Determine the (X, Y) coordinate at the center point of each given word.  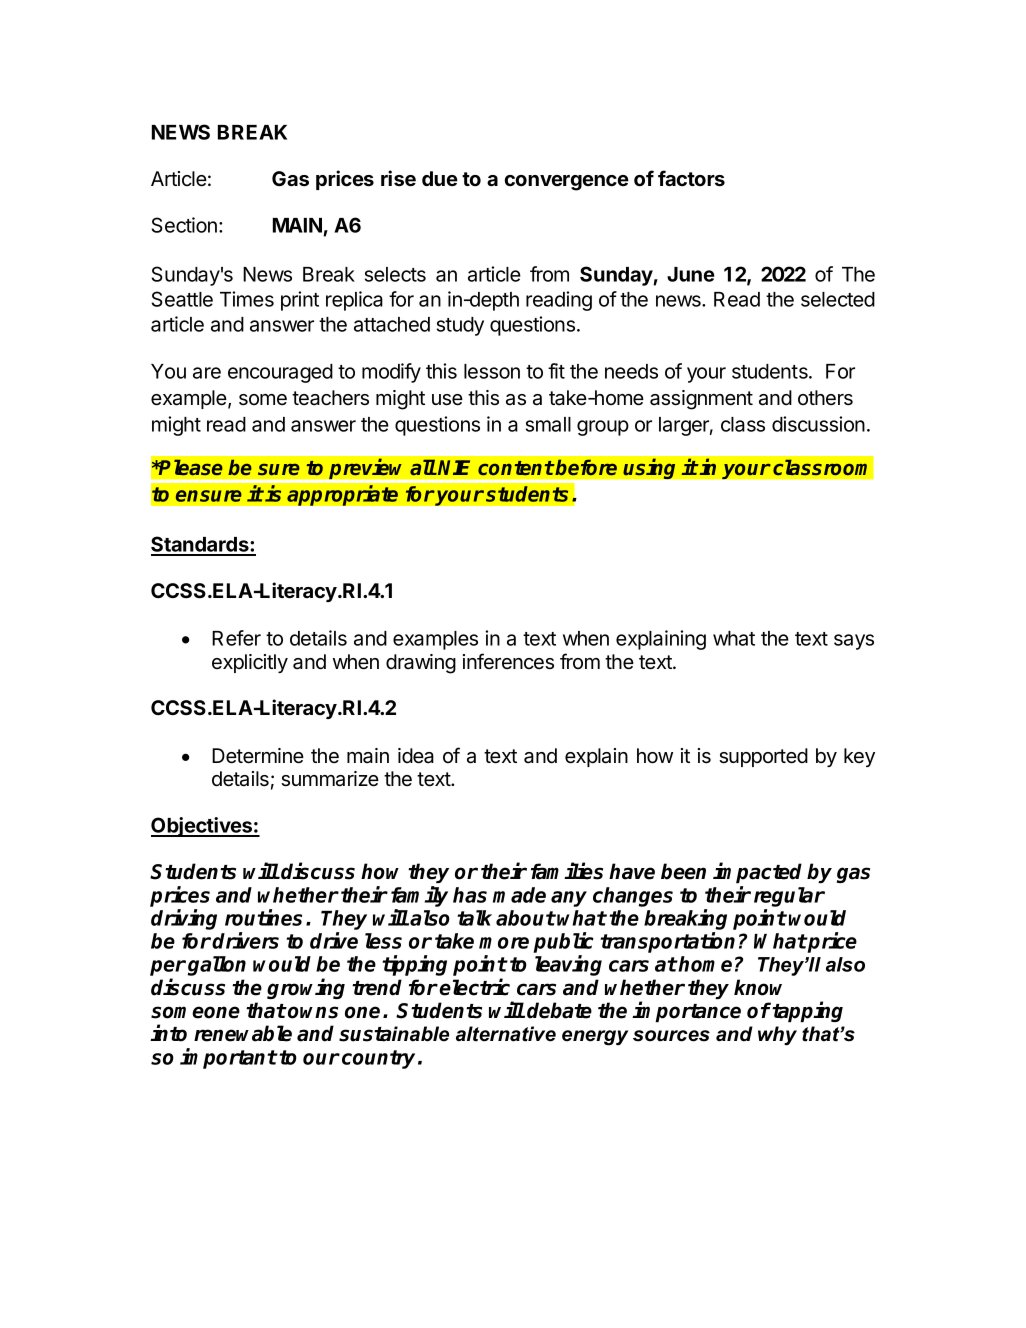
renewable (243, 1033)
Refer (236, 638)
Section (184, 225)
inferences (508, 661)
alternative (506, 1034)
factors (691, 178)
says (854, 642)
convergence (567, 183)
